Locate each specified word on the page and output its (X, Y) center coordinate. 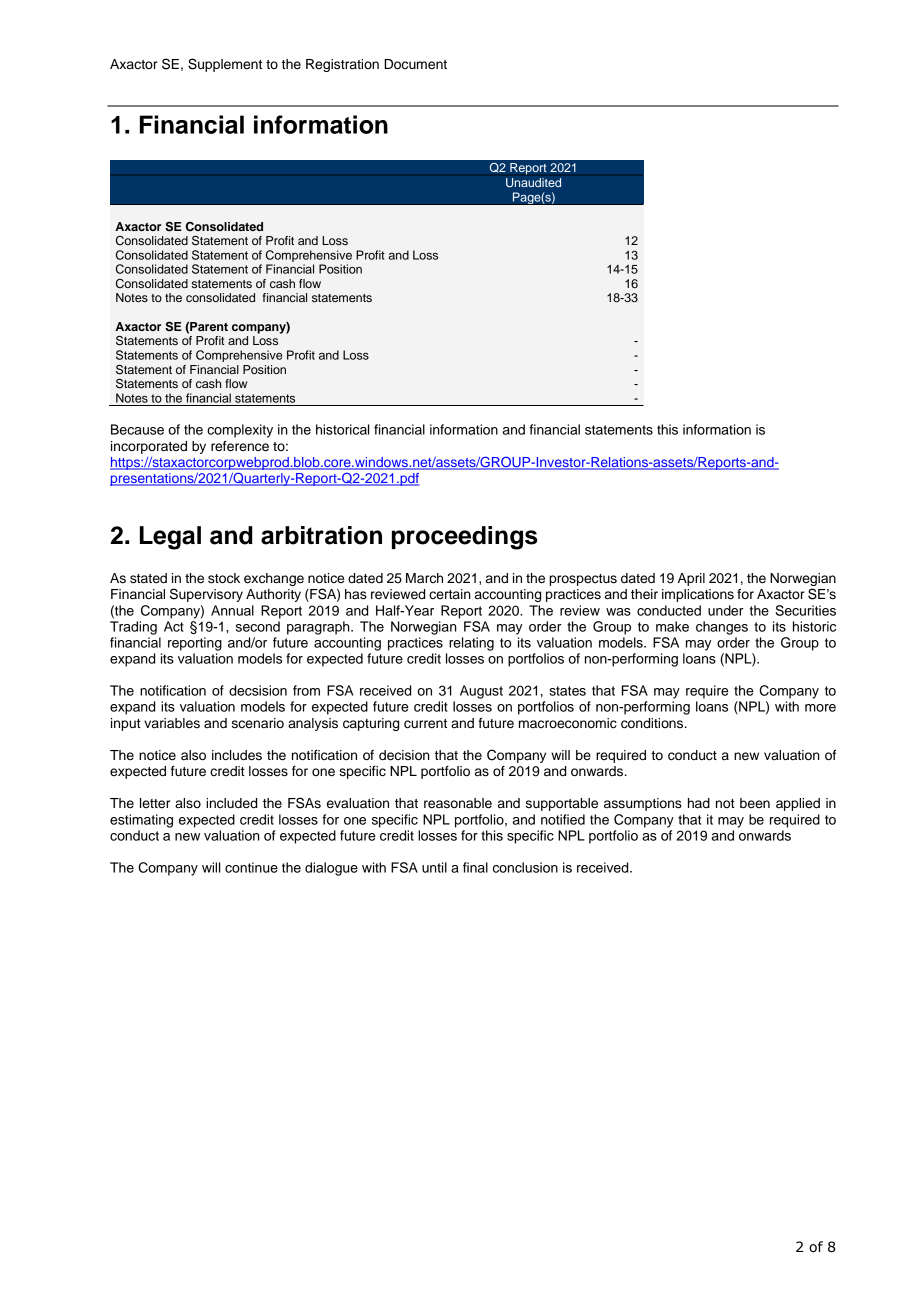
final (475, 867)
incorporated (149, 447)
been (755, 803)
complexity (240, 431)
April (691, 579)
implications (698, 595)
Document (415, 64)
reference (240, 446)
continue (251, 867)
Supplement (225, 65)
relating (471, 644)
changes (722, 628)
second (258, 626)
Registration (342, 65)
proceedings (465, 538)
